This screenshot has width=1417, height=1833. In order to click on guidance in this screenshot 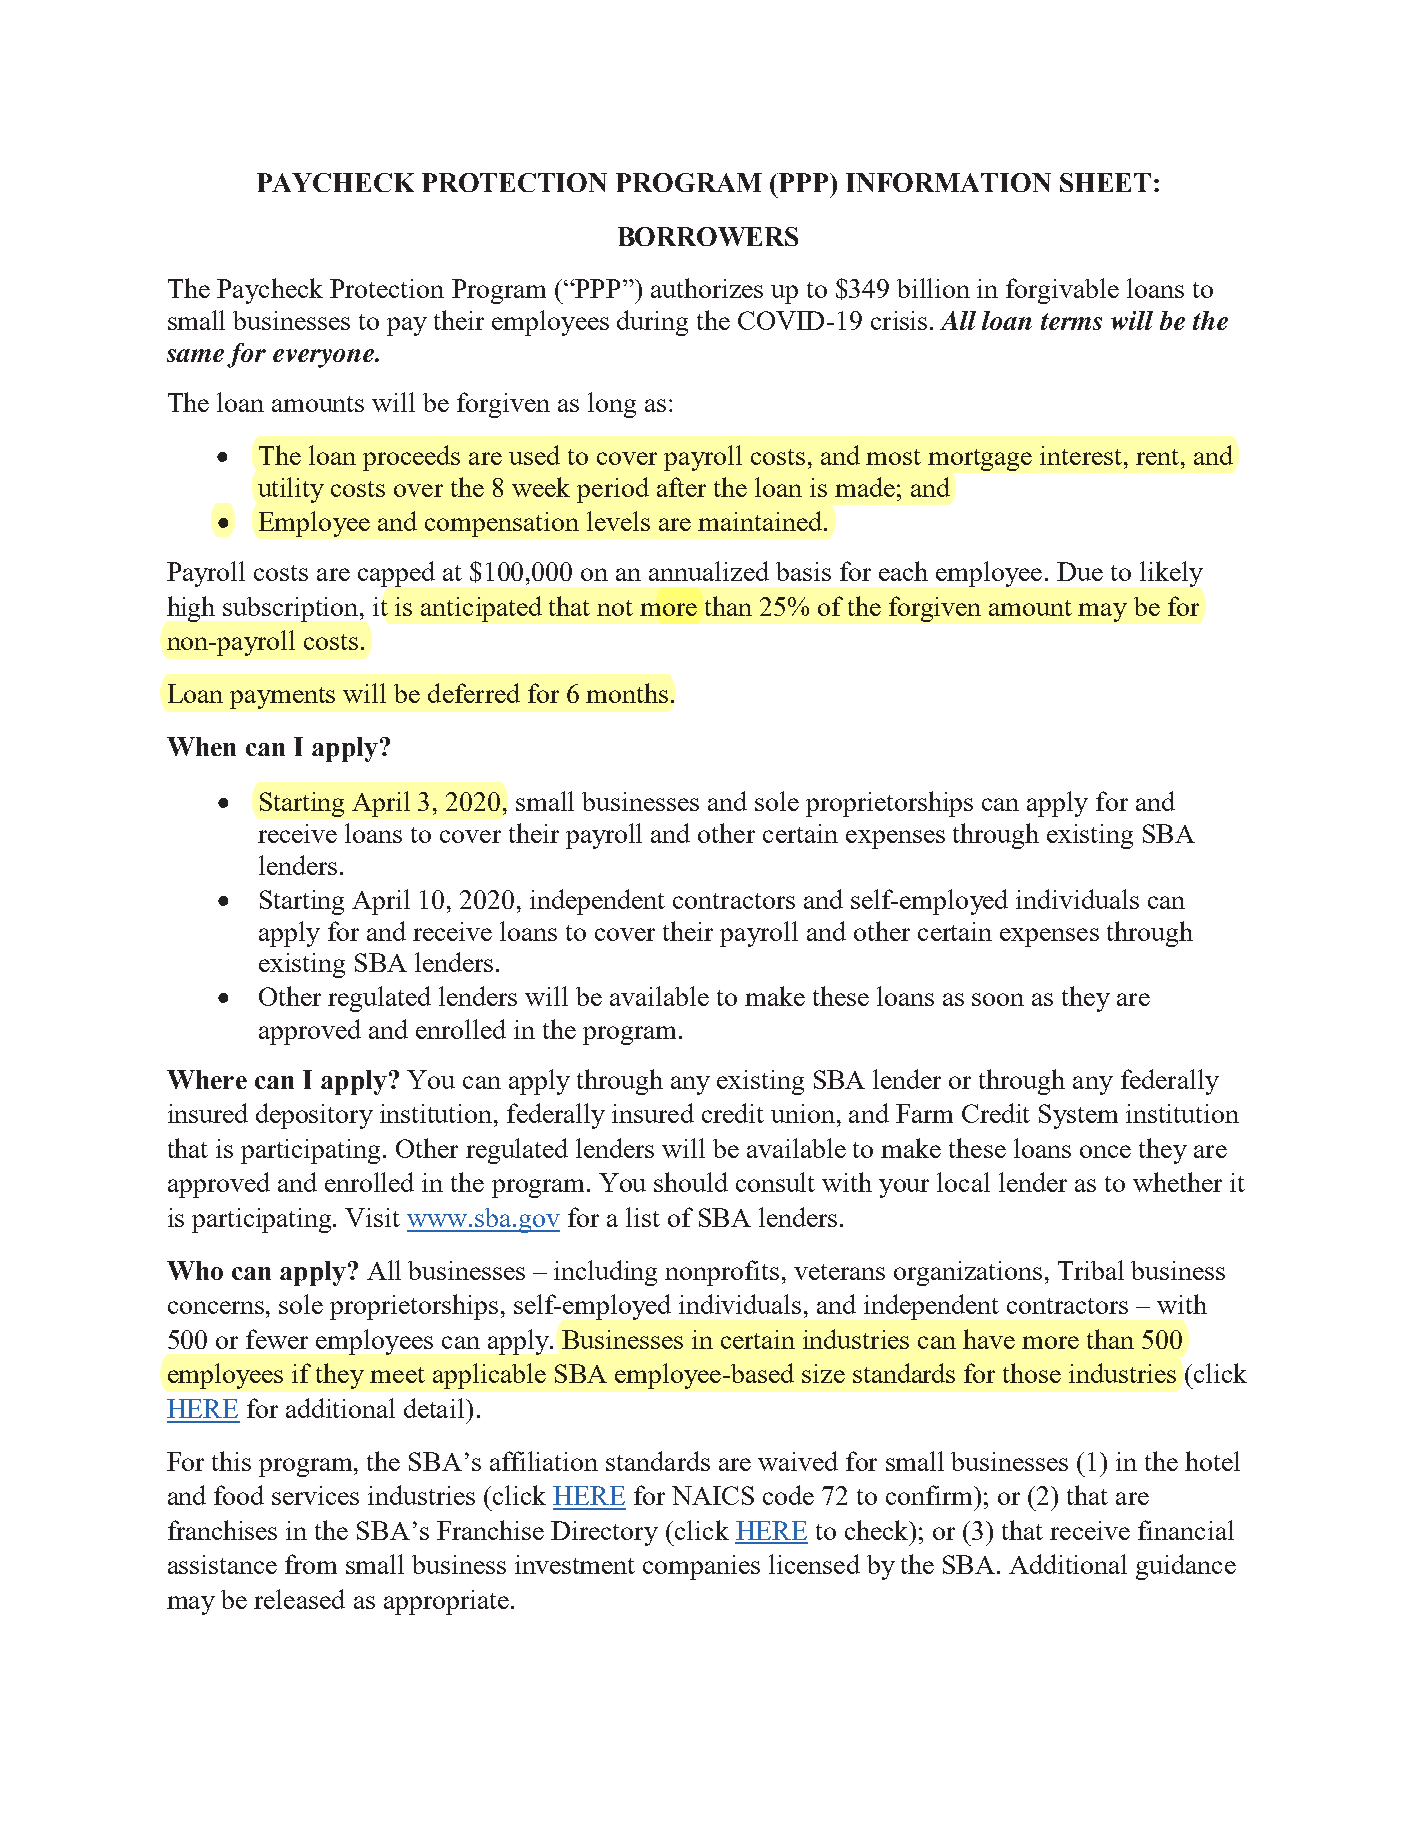, I will do `click(1186, 1567)`.
